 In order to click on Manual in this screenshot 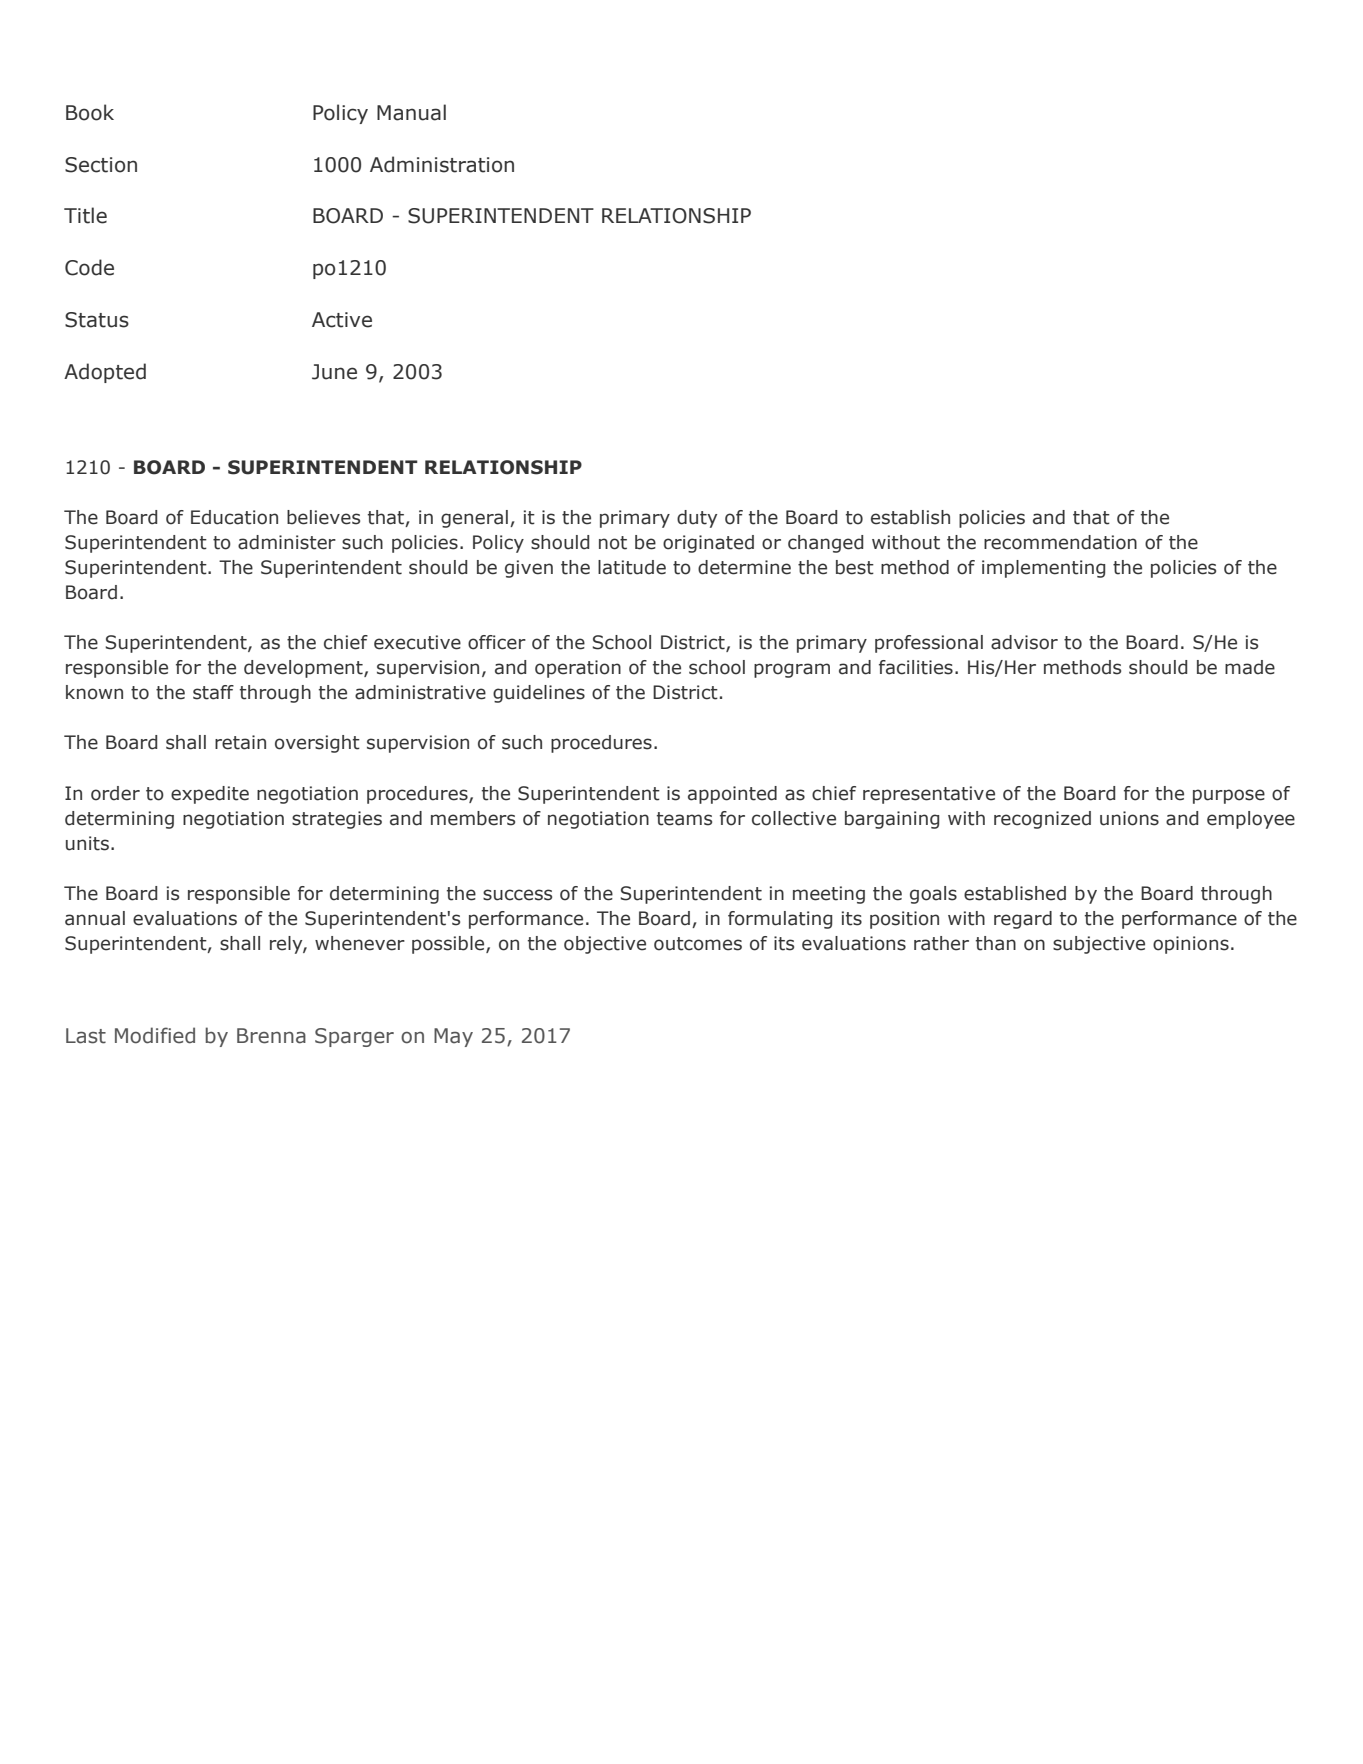, I will do `click(411, 112)`.
